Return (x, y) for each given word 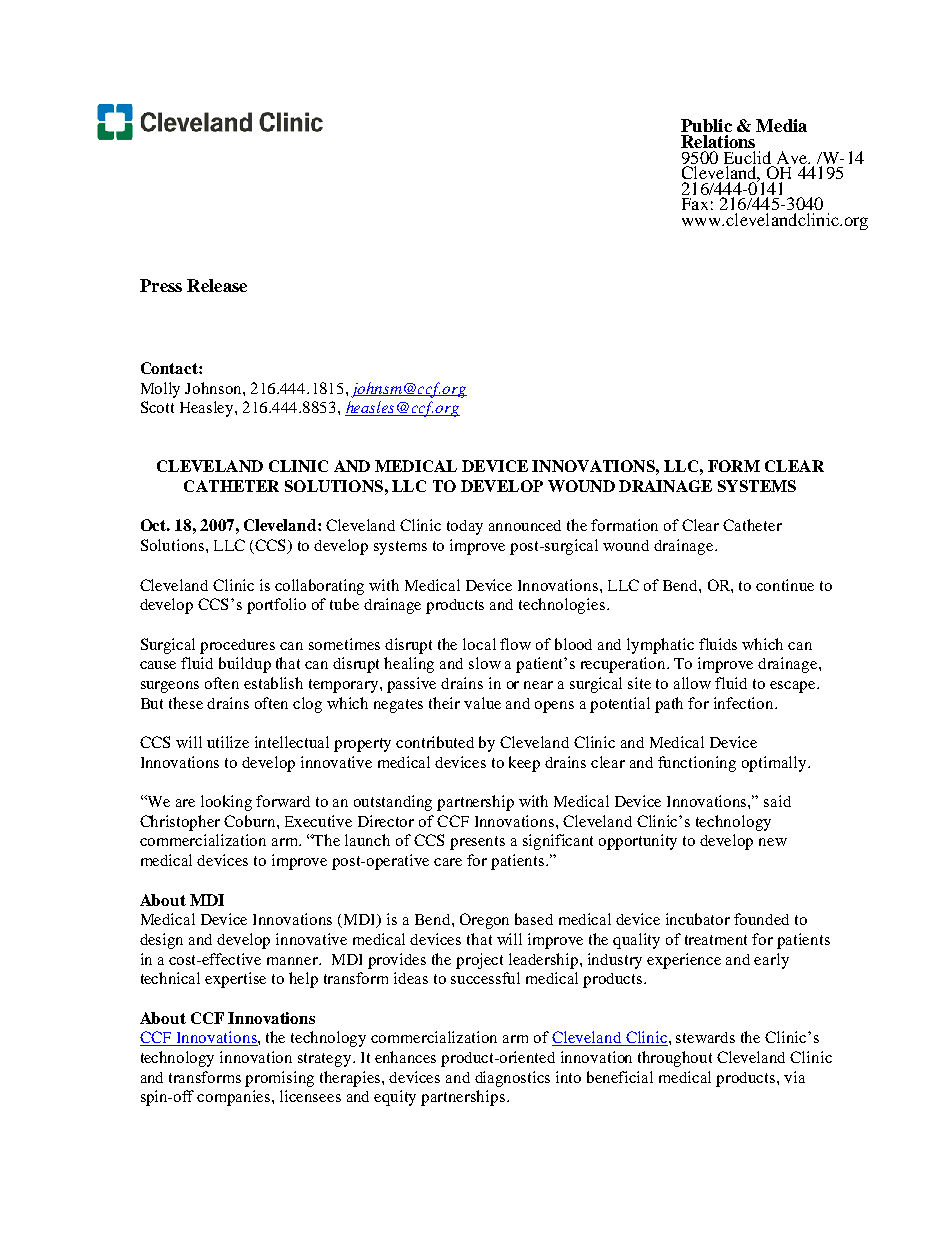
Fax (695, 204)
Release (217, 285)
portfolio (276, 606)
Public (706, 125)
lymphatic (660, 646)
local (479, 644)
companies (235, 1098)
